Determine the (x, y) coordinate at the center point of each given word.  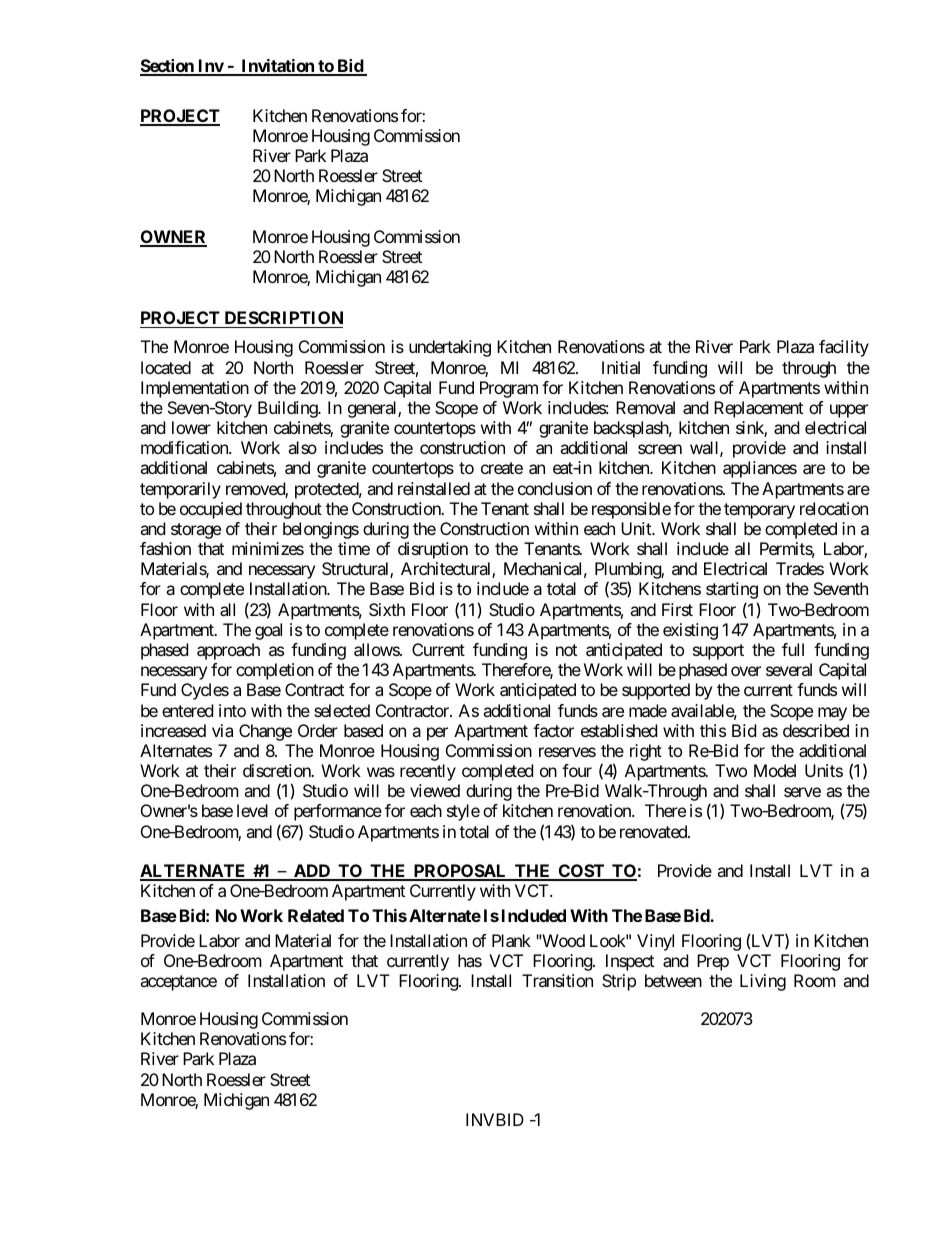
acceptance (178, 983)
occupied (211, 510)
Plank (511, 940)
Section (168, 67)
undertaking (450, 348)
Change (265, 732)
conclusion (555, 488)
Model (775, 770)
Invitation (277, 67)
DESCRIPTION (284, 317)
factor (553, 730)
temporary (759, 511)
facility (844, 348)
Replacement (758, 409)
